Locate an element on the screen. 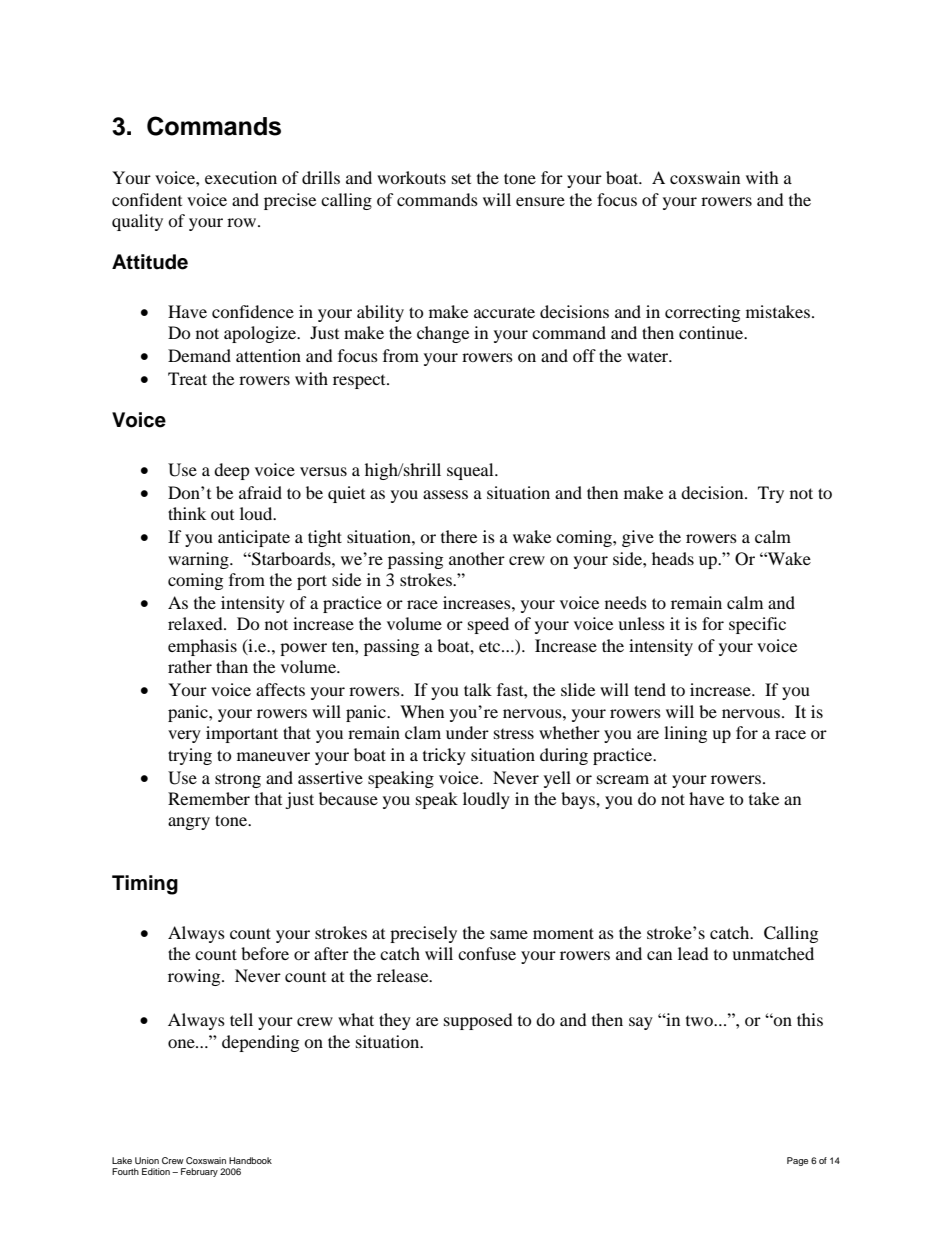 This screenshot has height=1233, width=952. execution is located at coordinates (241, 177).
